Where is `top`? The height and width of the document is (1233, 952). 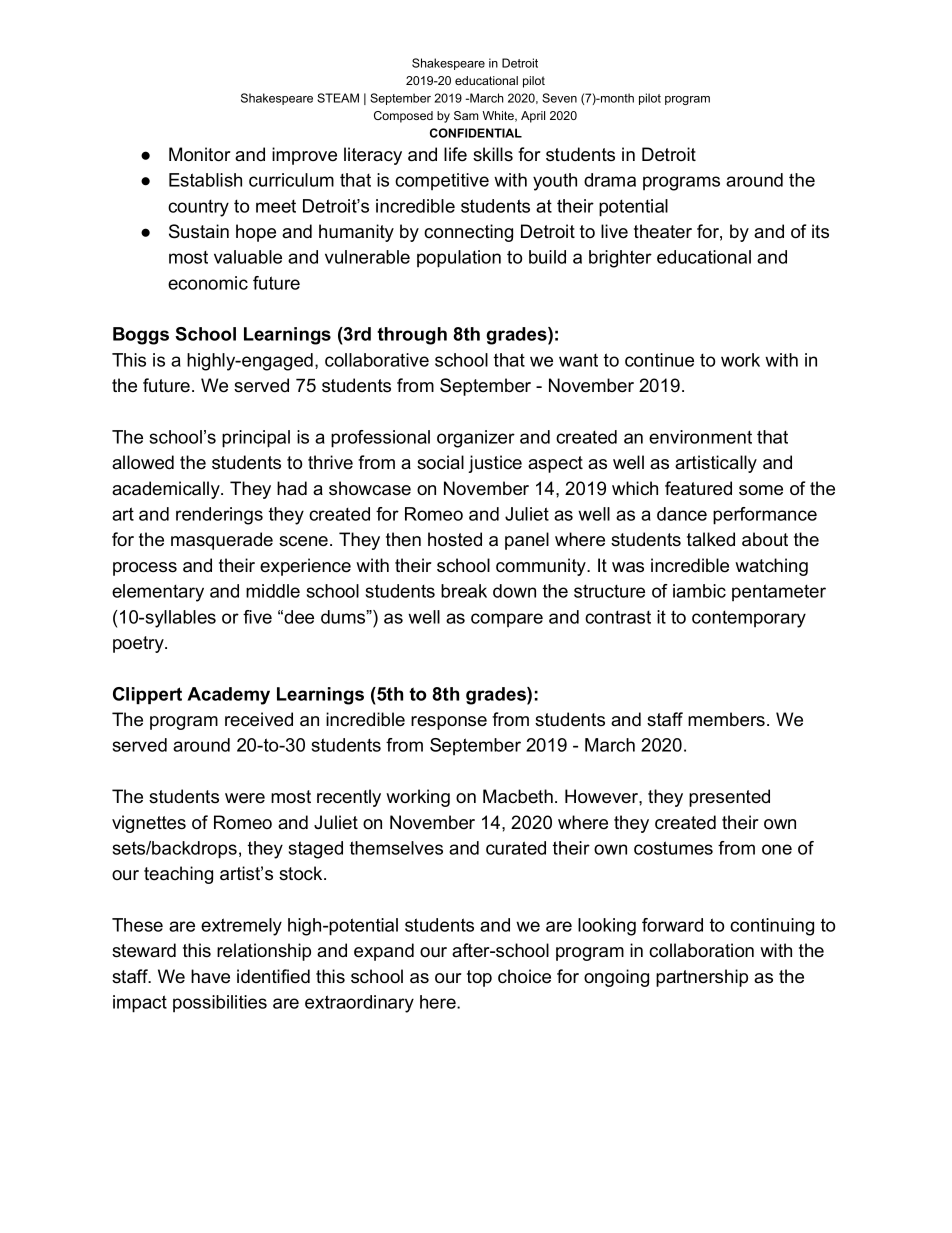 top is located at coordinates (479, 978).
